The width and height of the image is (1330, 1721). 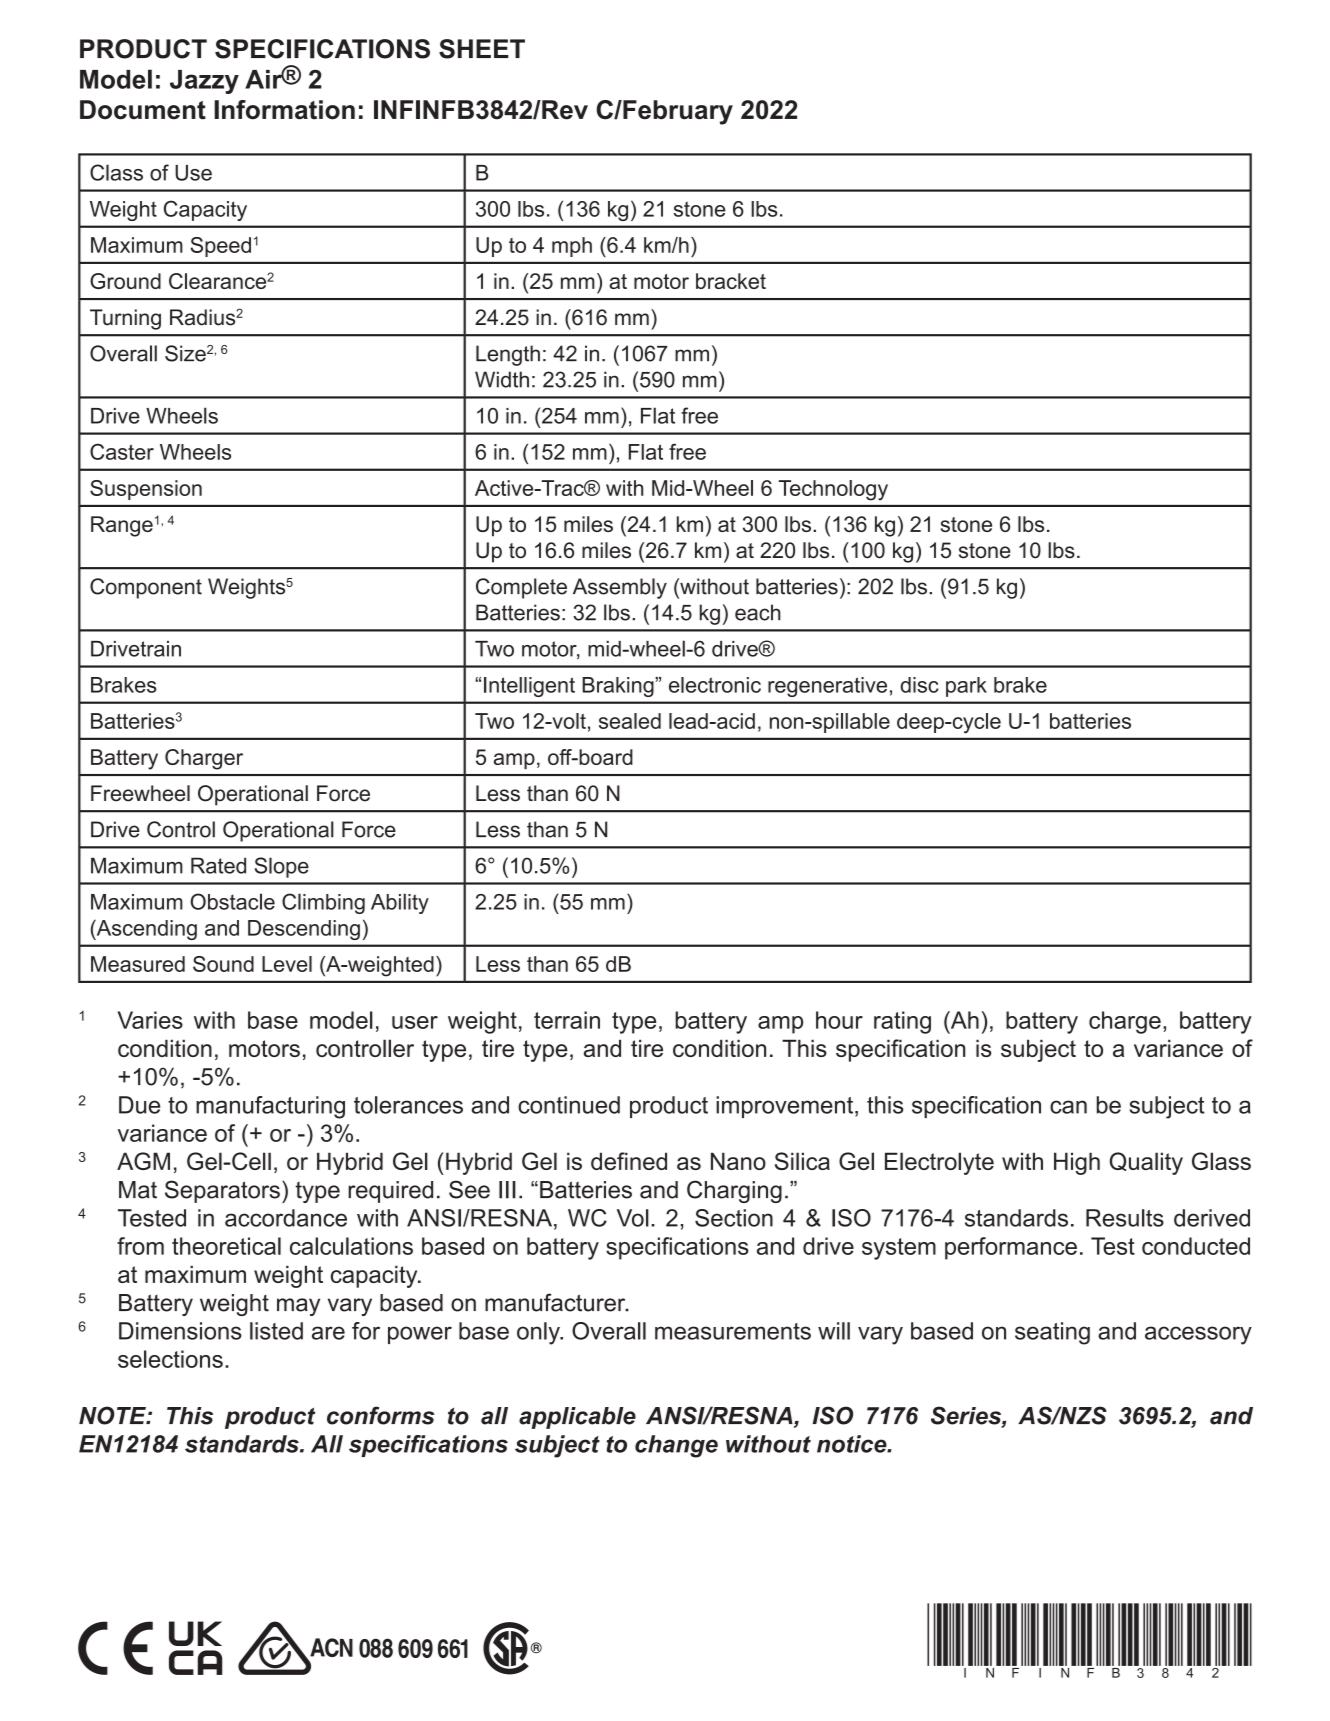 I want to click on Jazzy, so click(x=204, y=82).
